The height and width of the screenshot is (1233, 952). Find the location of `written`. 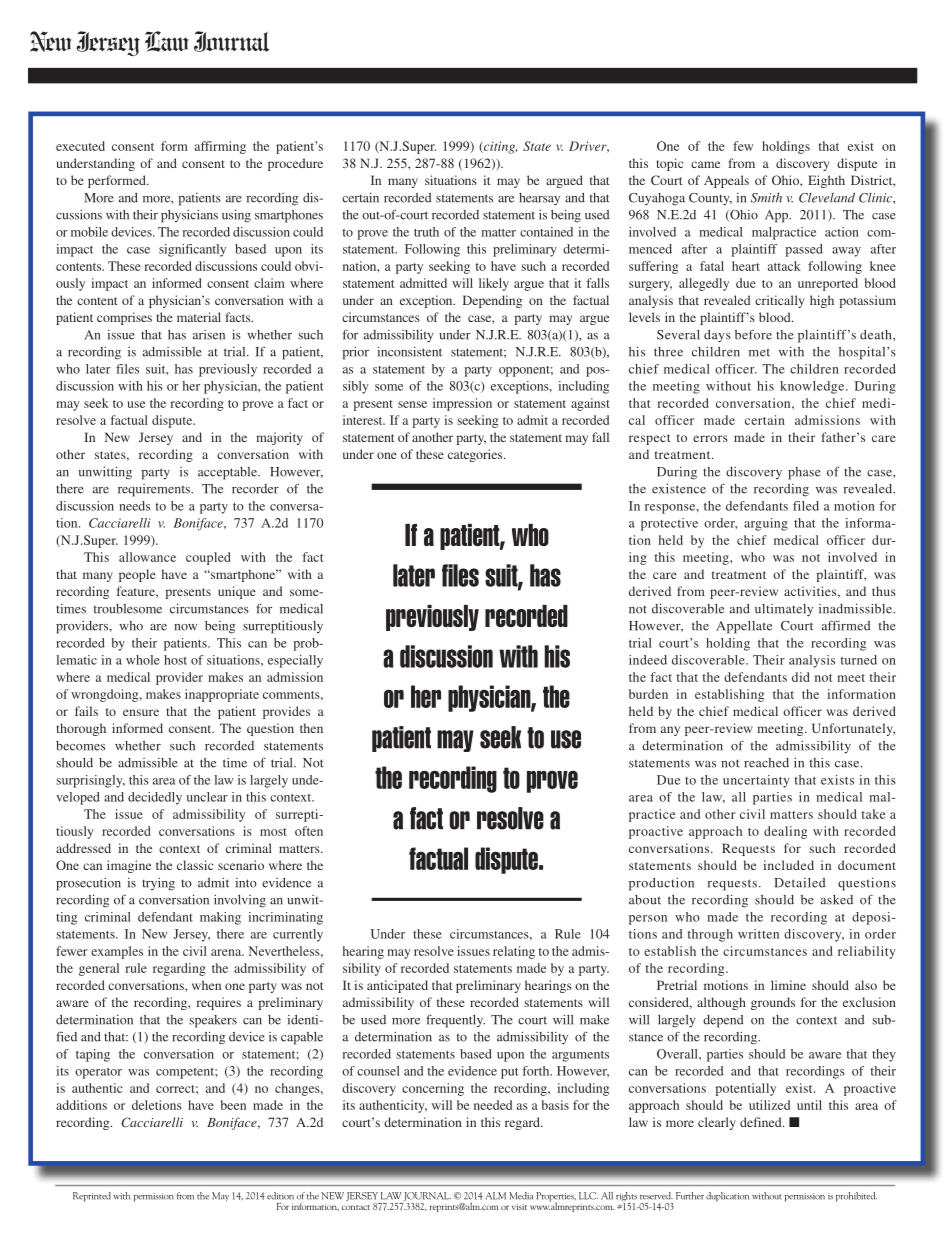

written is located at coordinates (758, 934).
